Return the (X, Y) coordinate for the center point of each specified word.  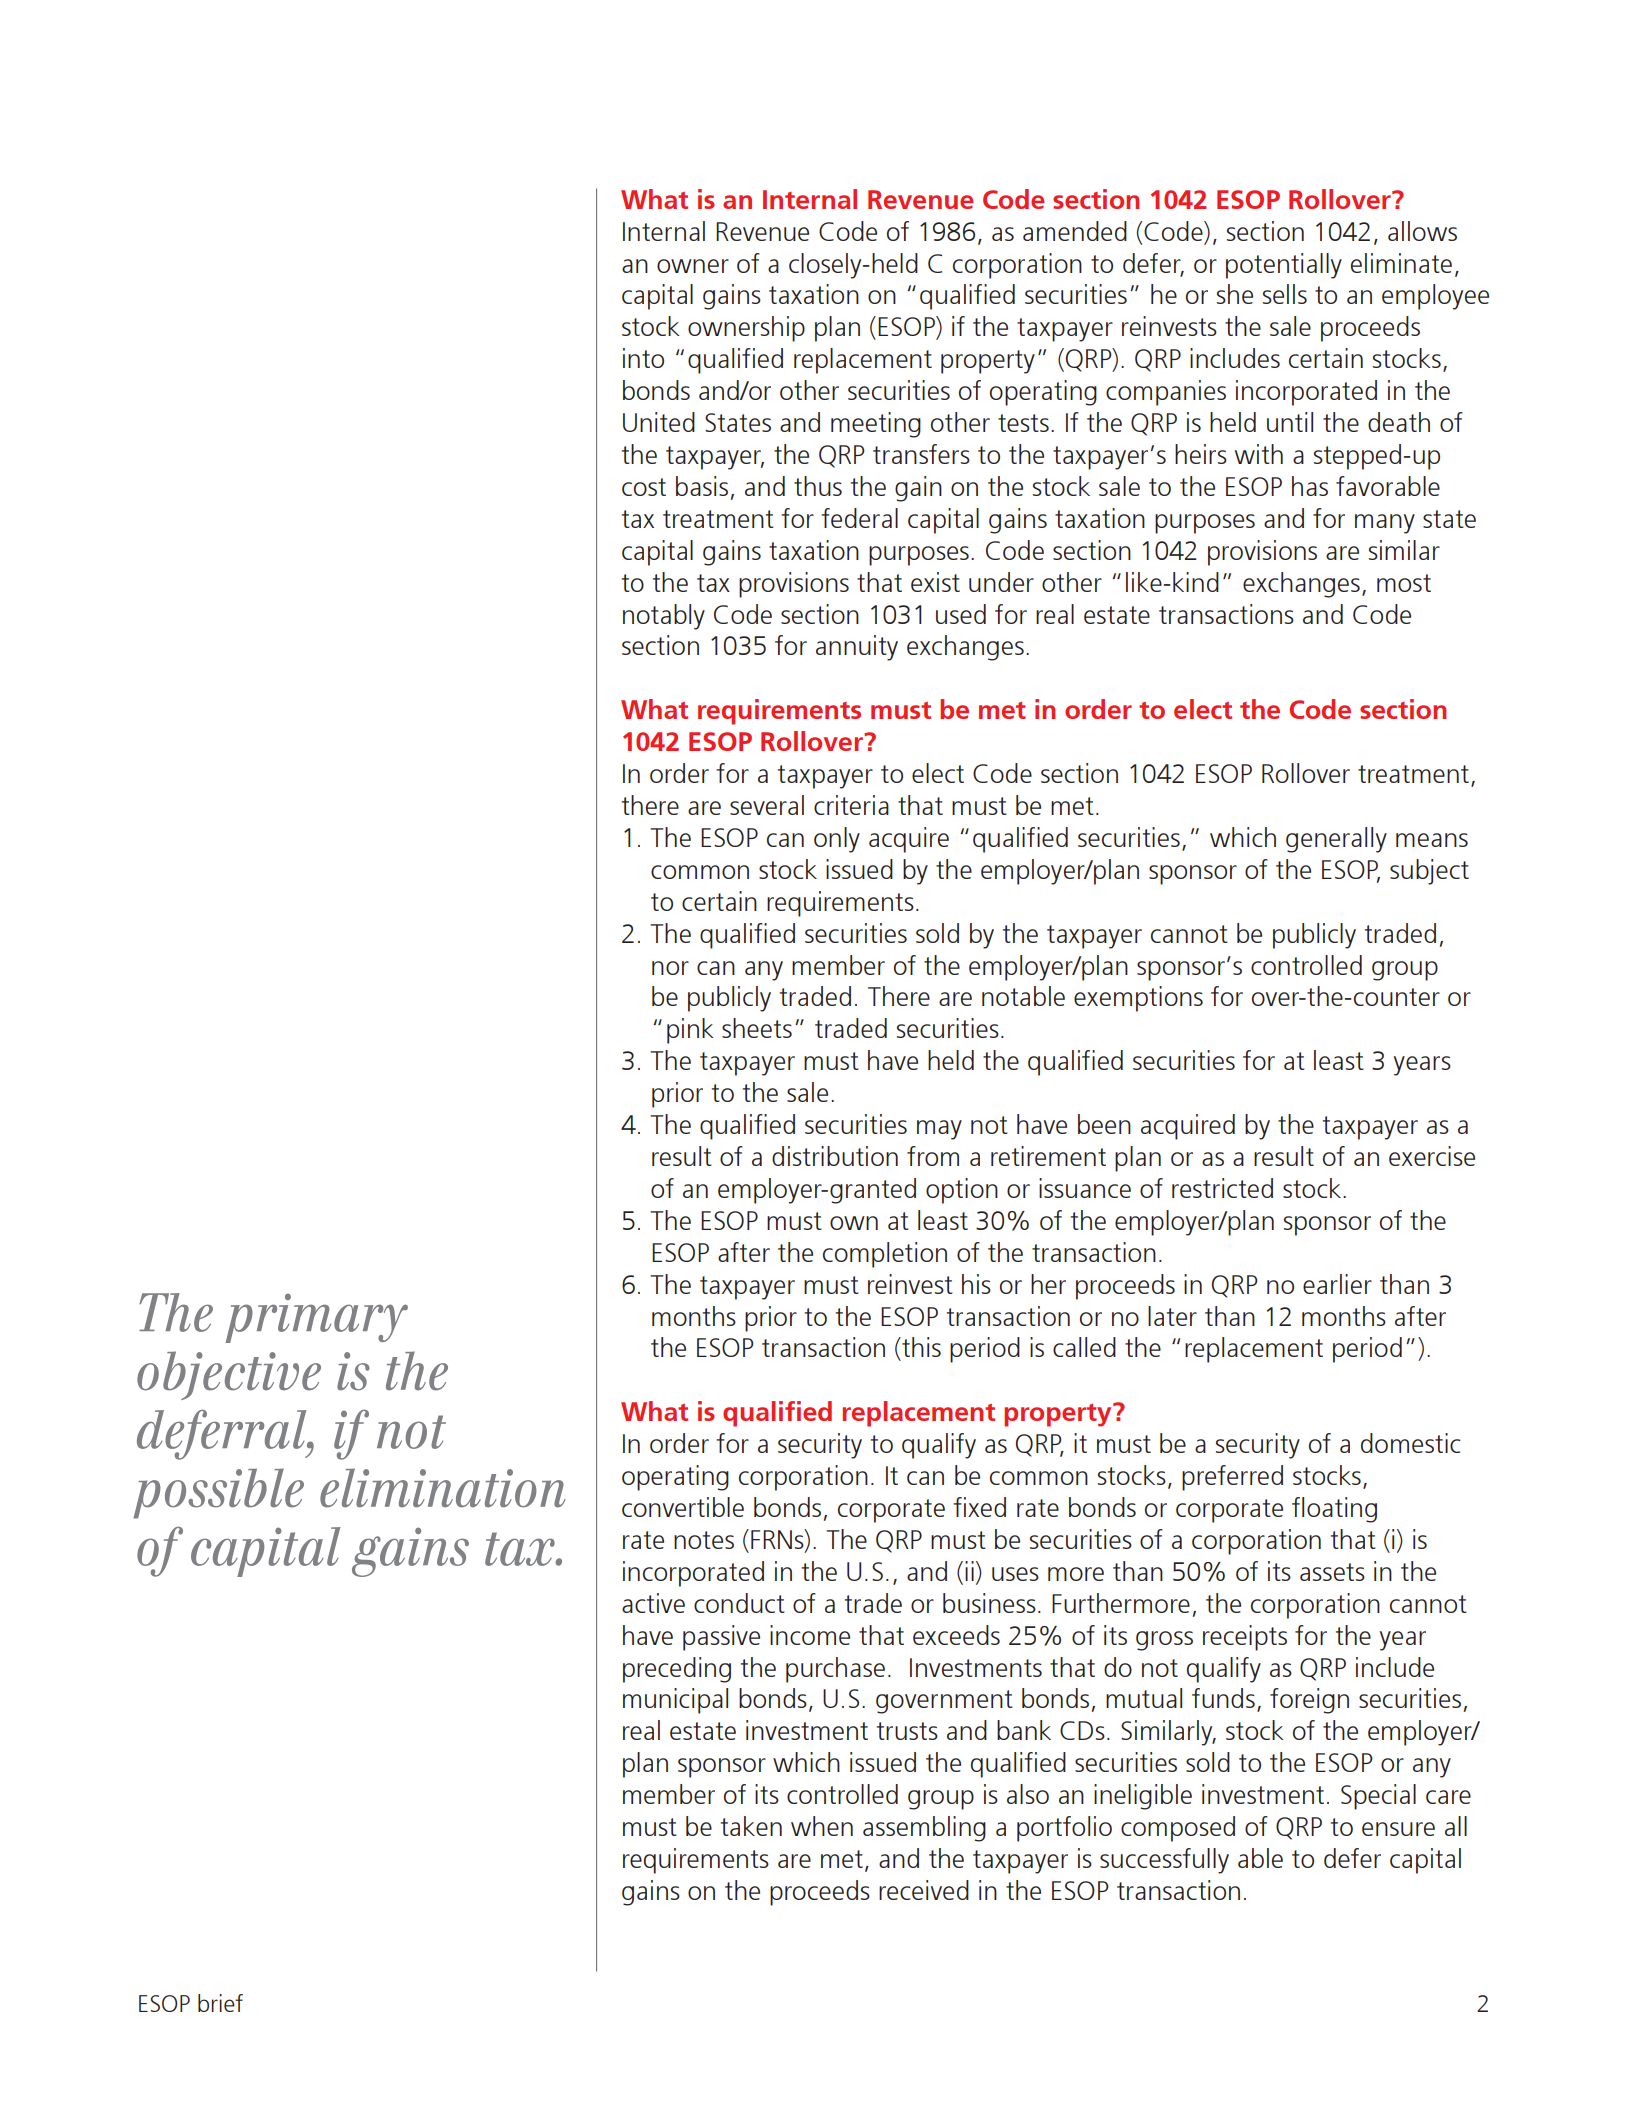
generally (1336, 840)
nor (670, 968)
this (920, 1347)
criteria (851, 805)
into (643, 358)
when (822, 1826)
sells (1285, 294)
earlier (1337, 1284)
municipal (675, 1701)
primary (316, 1318)
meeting (876, 425)
